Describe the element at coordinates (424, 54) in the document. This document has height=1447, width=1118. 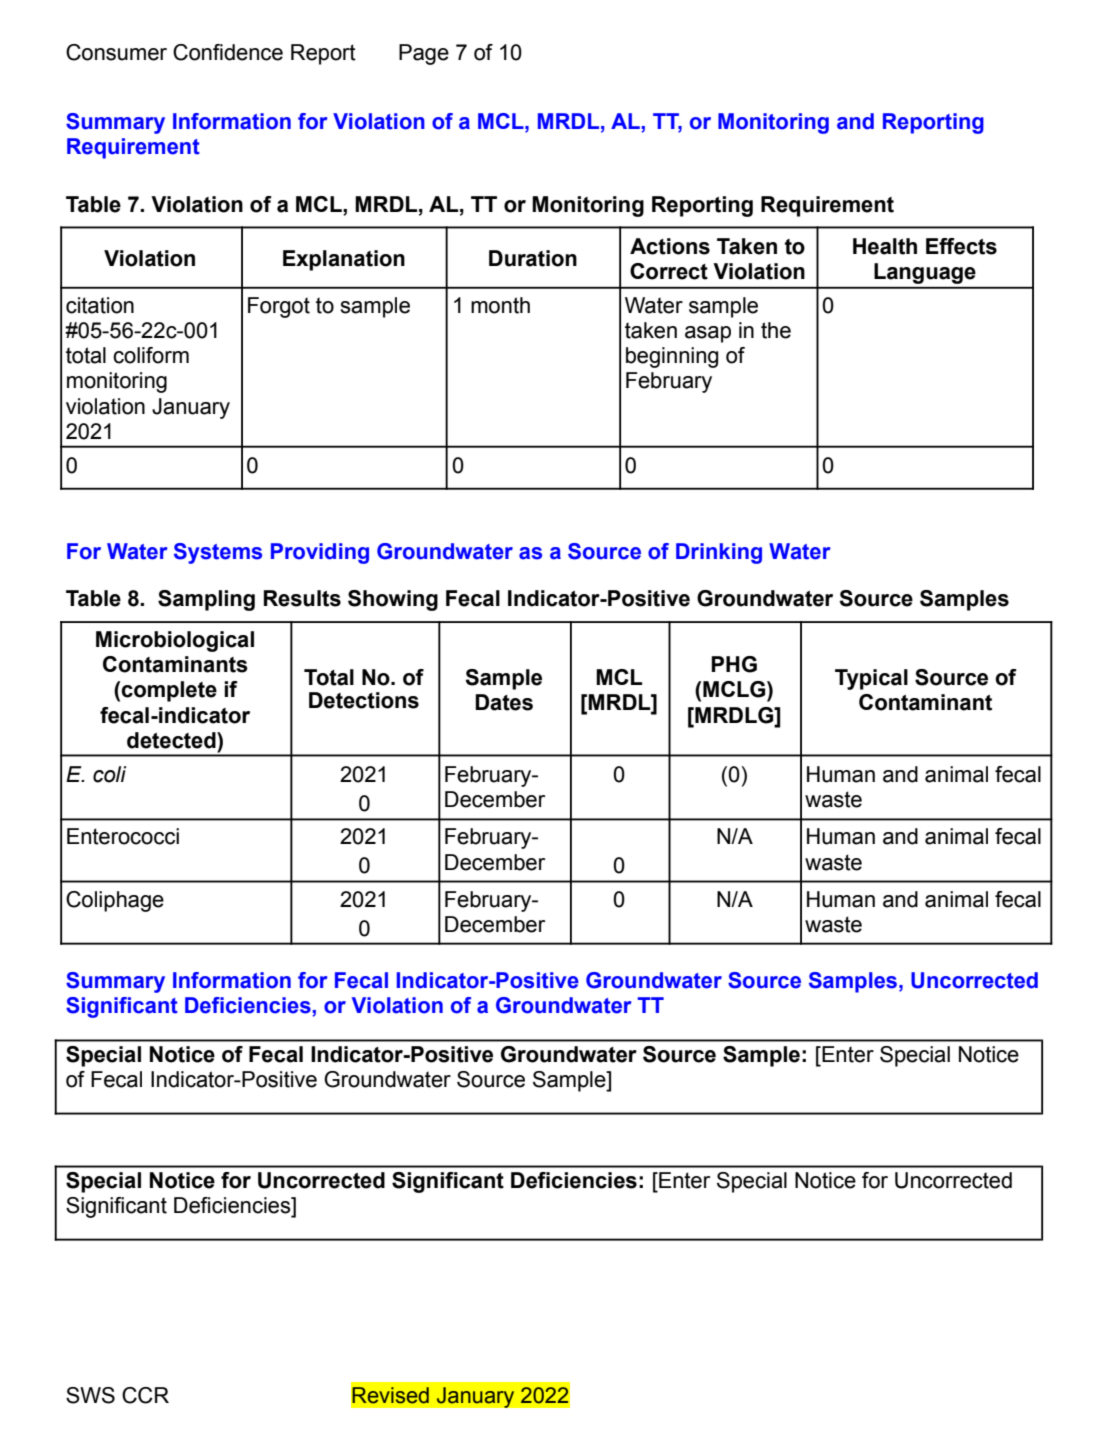
I see `Page` at that location.
